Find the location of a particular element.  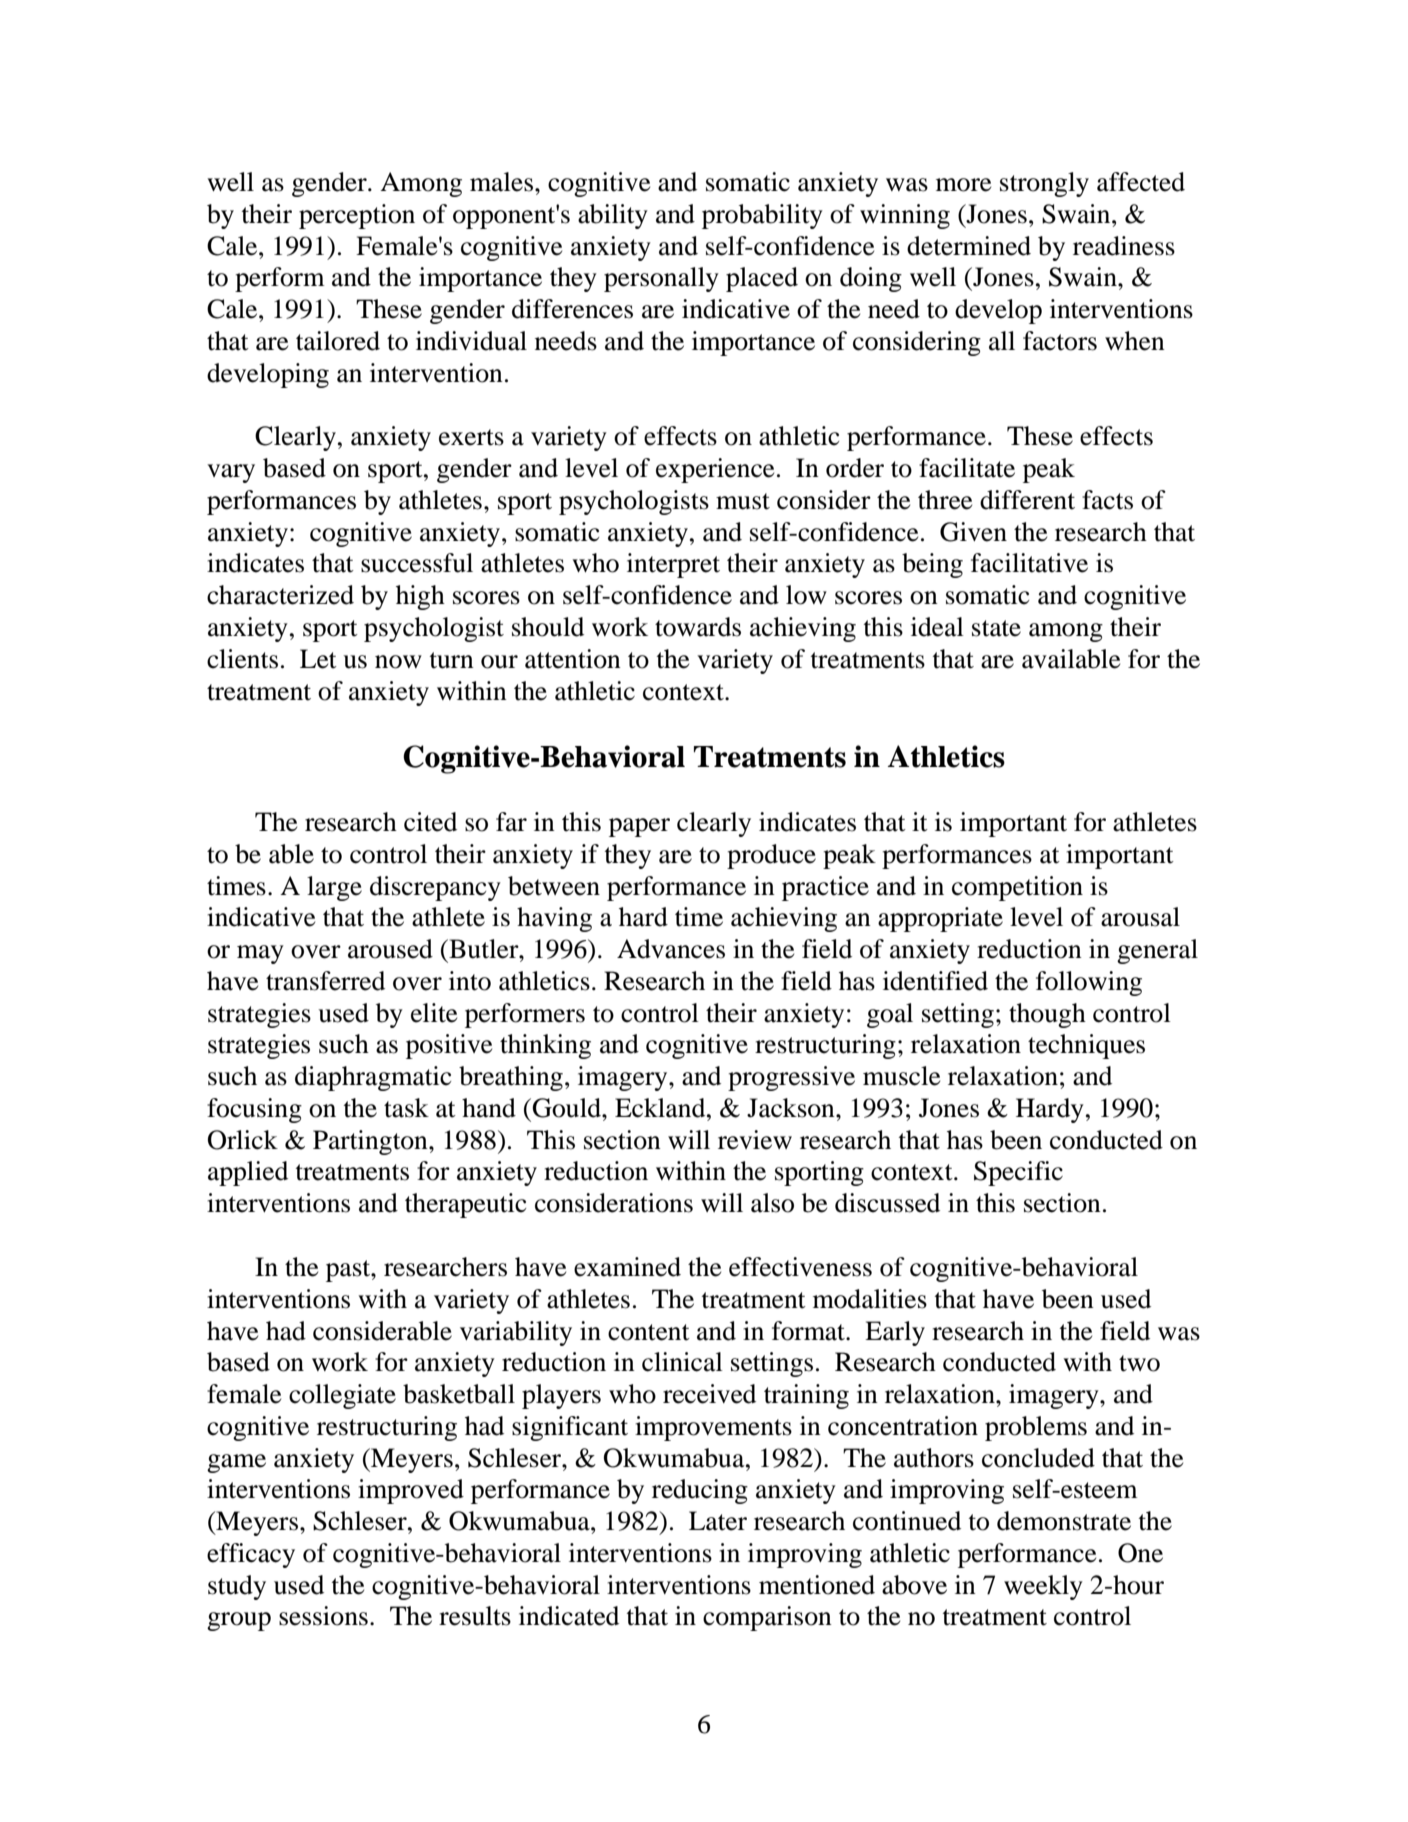

Given is located at coordinates (973, 532).
